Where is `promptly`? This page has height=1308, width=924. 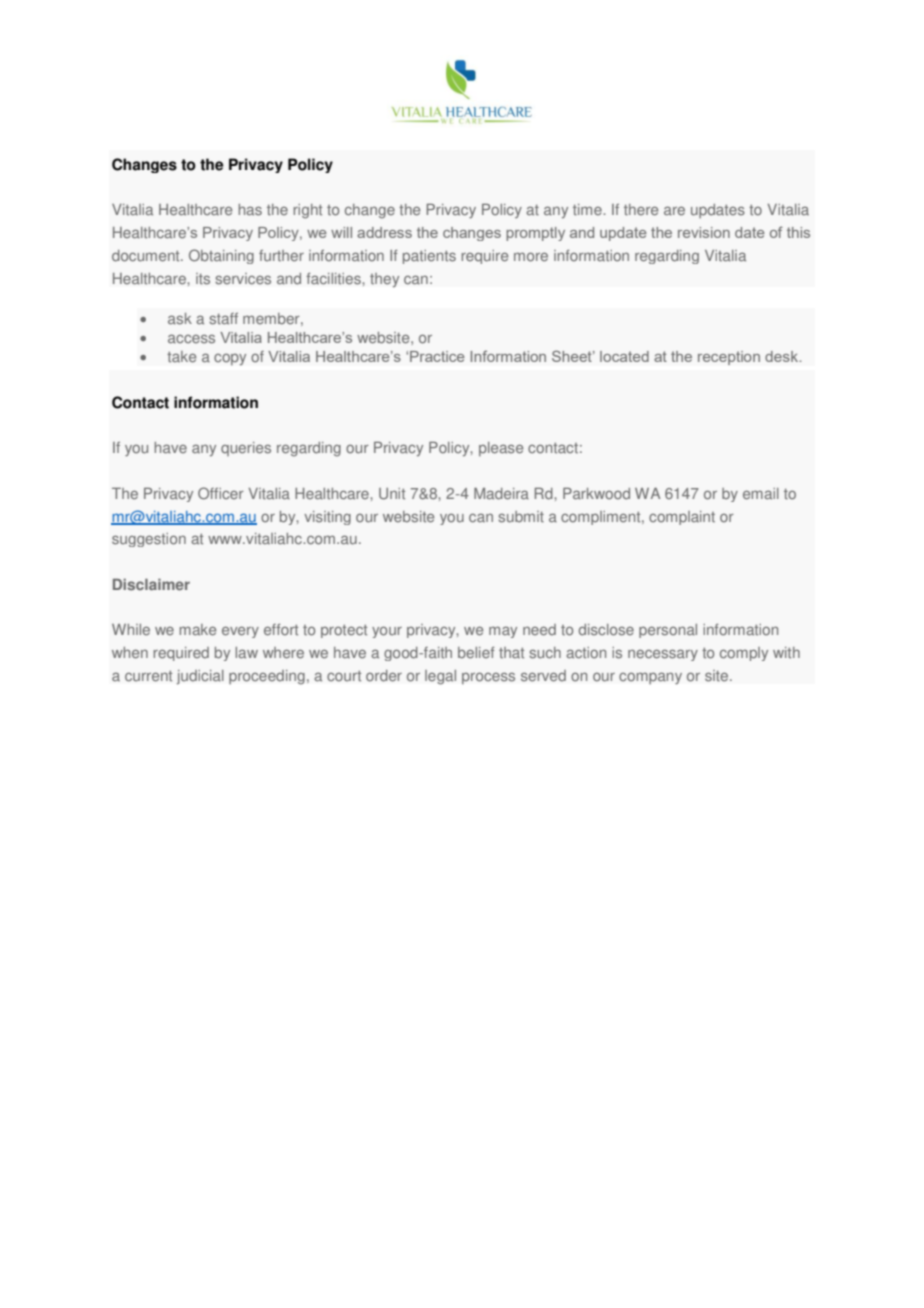
promptly is located at coordinates (535, 234).
